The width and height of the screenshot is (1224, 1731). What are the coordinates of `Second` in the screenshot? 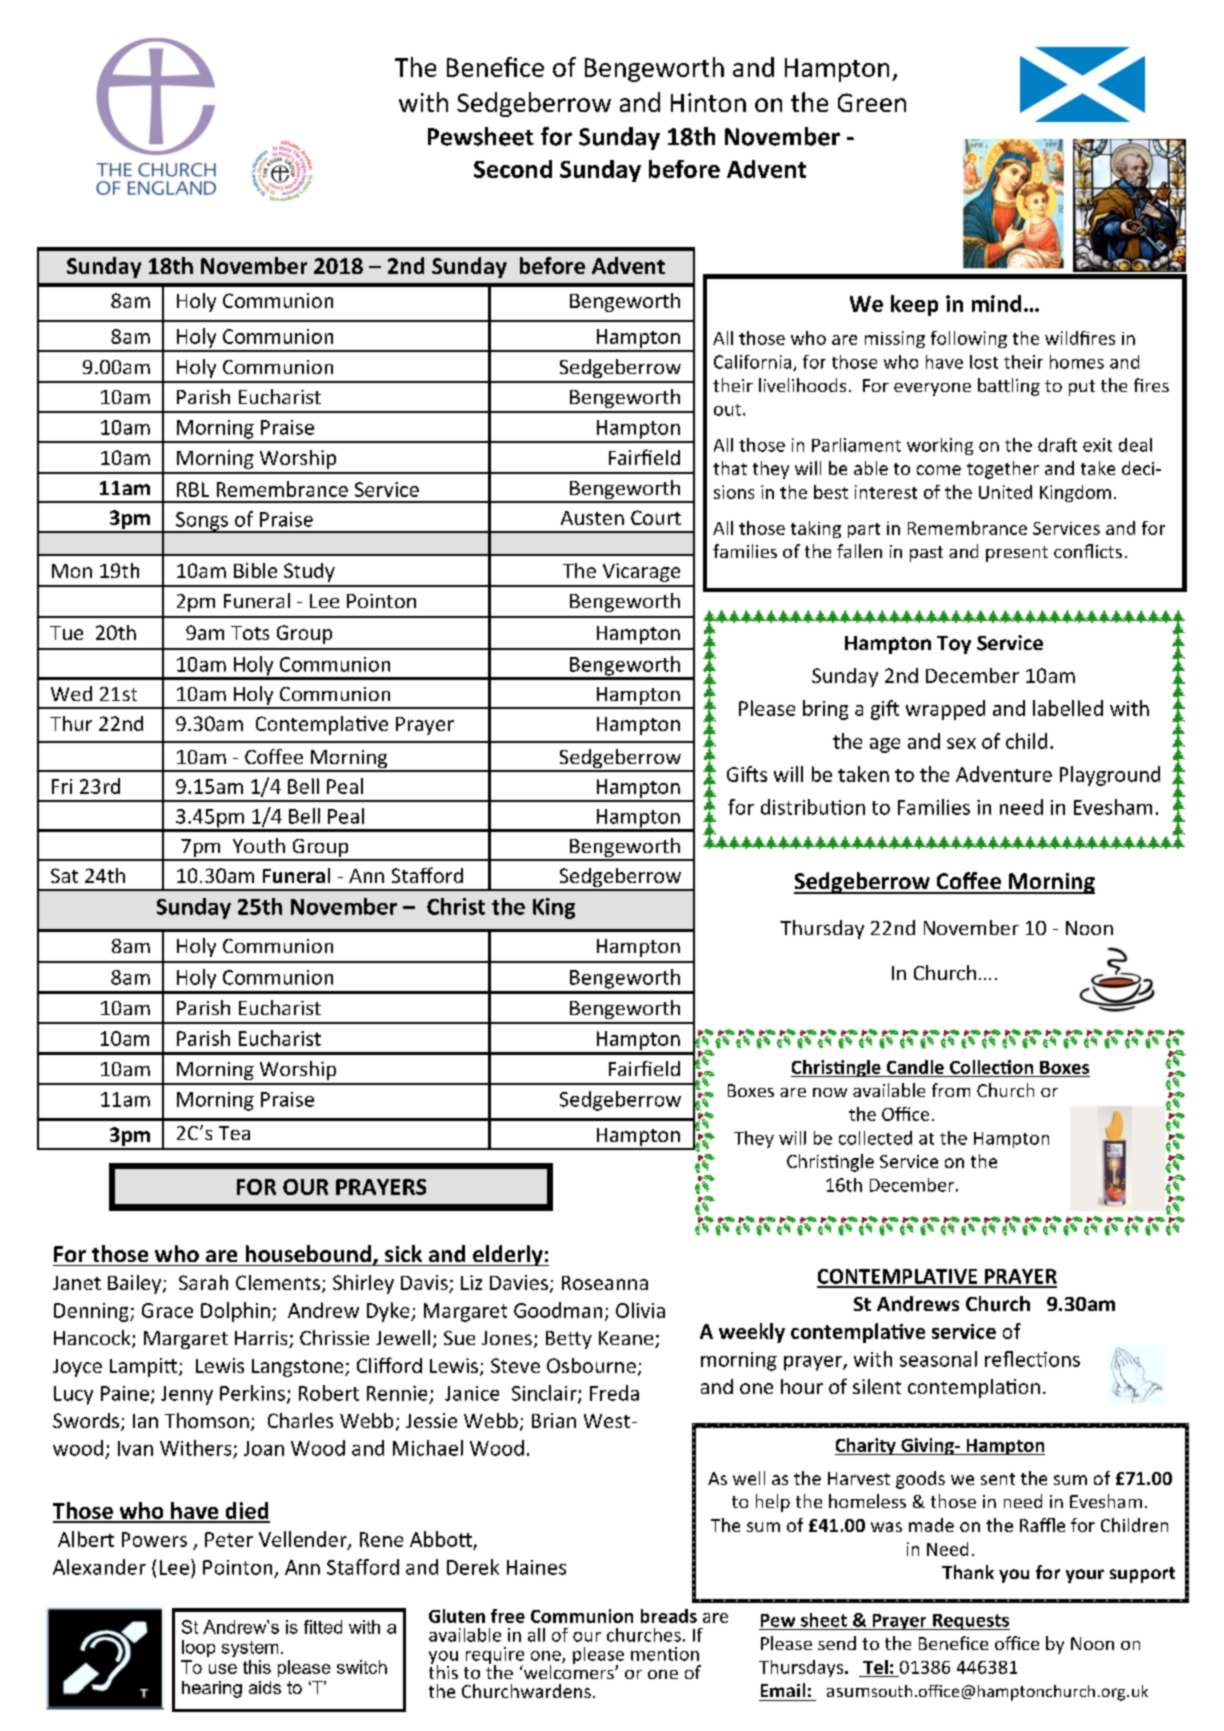 It's located at (513, 169).
